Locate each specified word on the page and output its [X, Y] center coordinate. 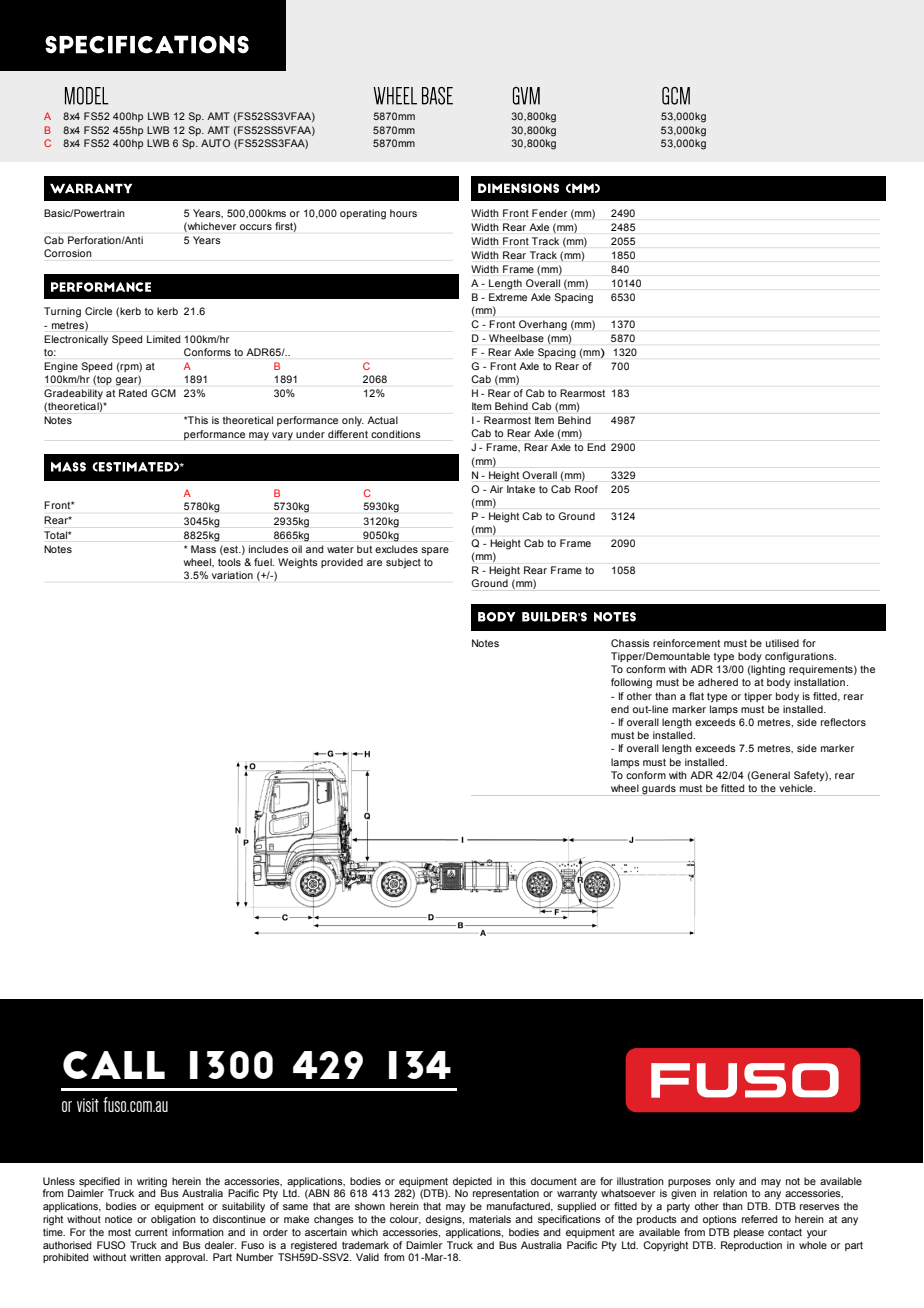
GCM [163, 393]
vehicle [797, 788]
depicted [472, 1182]
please [749, 1233]
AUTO [215, 143]
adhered [718, 682]
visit [88, 1105]
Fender [549, 213]
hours [403, 213]
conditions [396, 434]
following [631, 683]
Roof [586, 489]
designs [445, 1220]
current [151, 1232]
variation [232, 575]
